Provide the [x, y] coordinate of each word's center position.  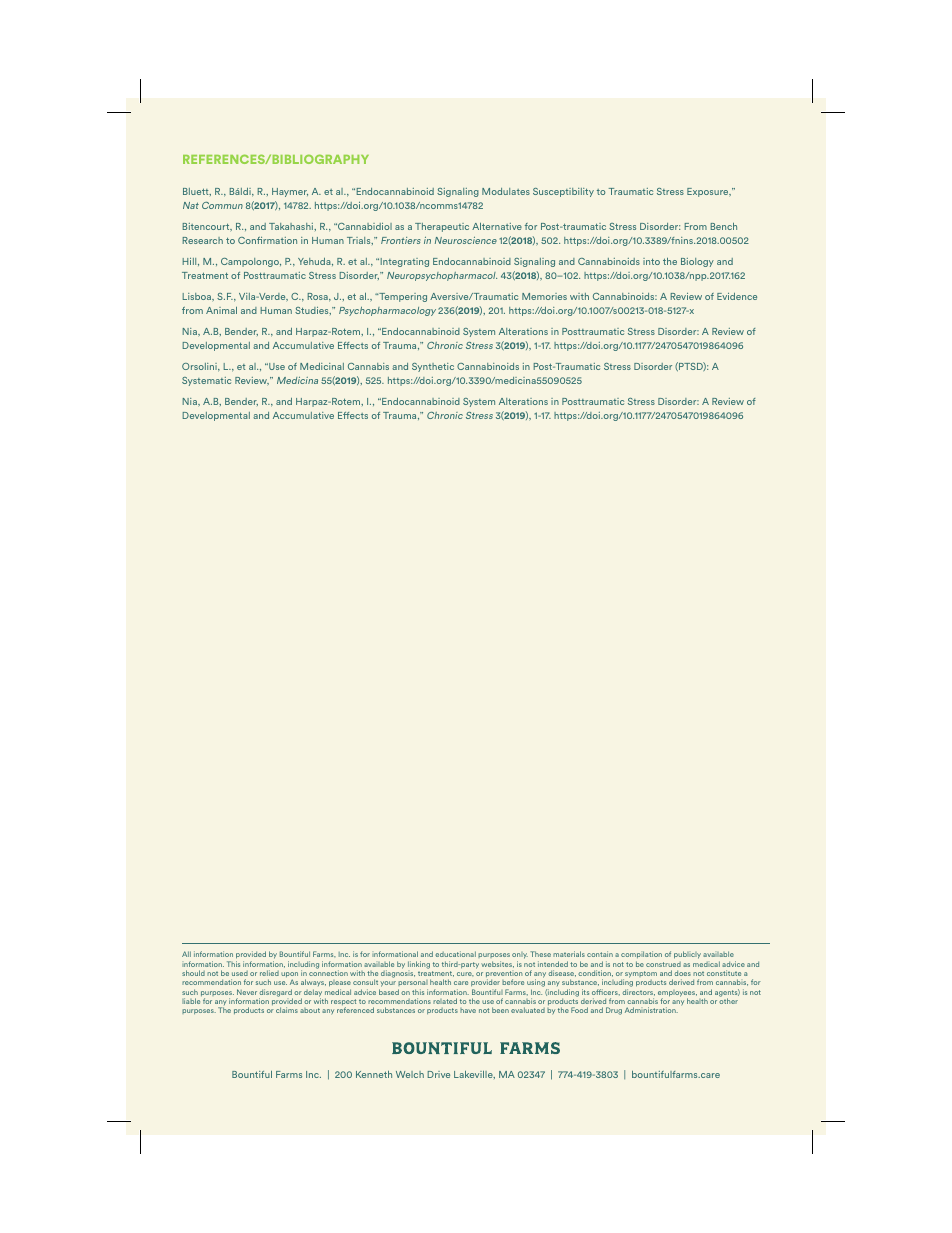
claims [287, 1010]
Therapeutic [442, 227]
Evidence [737, 296]
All [186, 954]
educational [455, 954]
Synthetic [433, 367]
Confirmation [267, 240]
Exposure [709, 192]
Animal [221, 310]
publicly [687, 955]
